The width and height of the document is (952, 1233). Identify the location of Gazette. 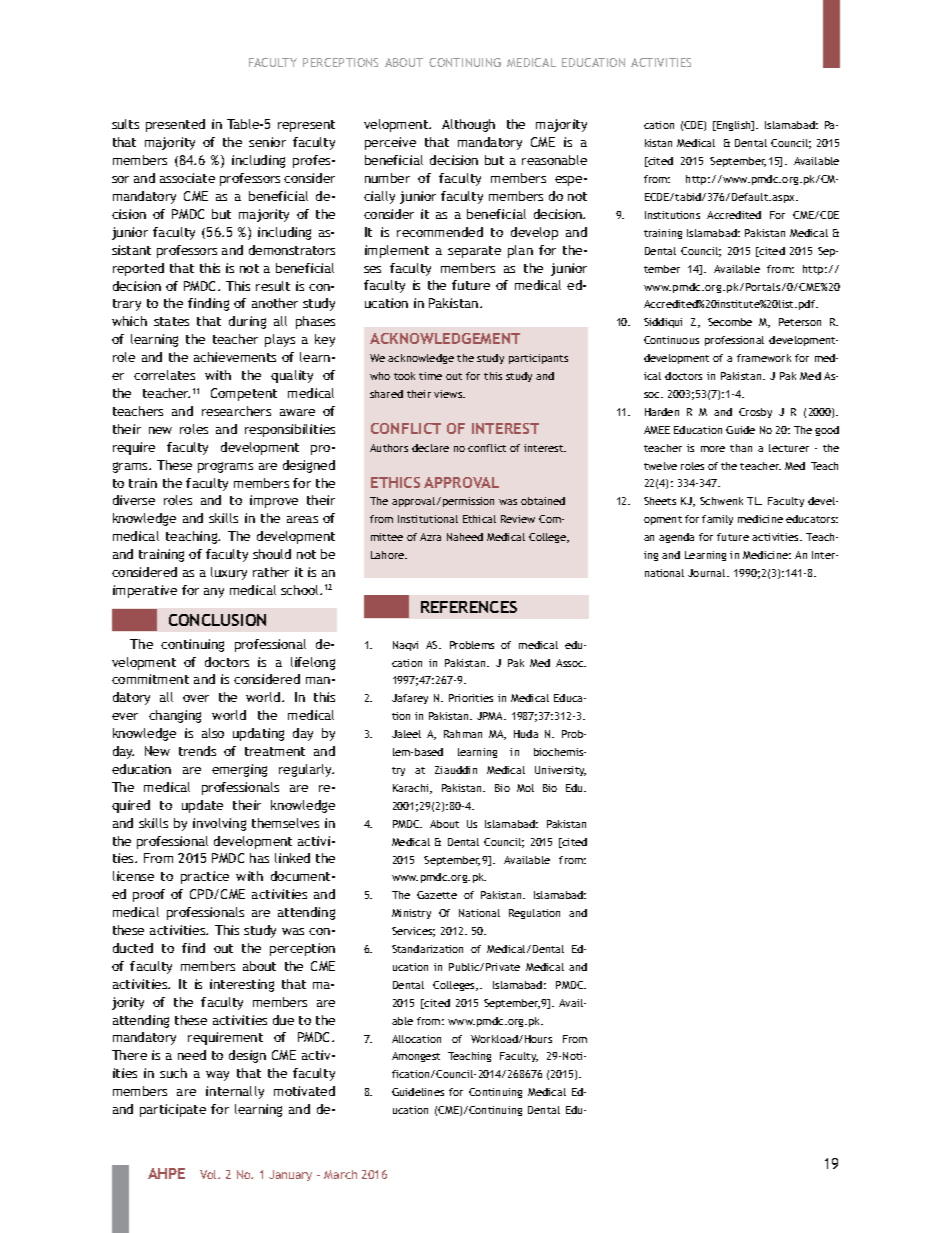
(437, 895).
